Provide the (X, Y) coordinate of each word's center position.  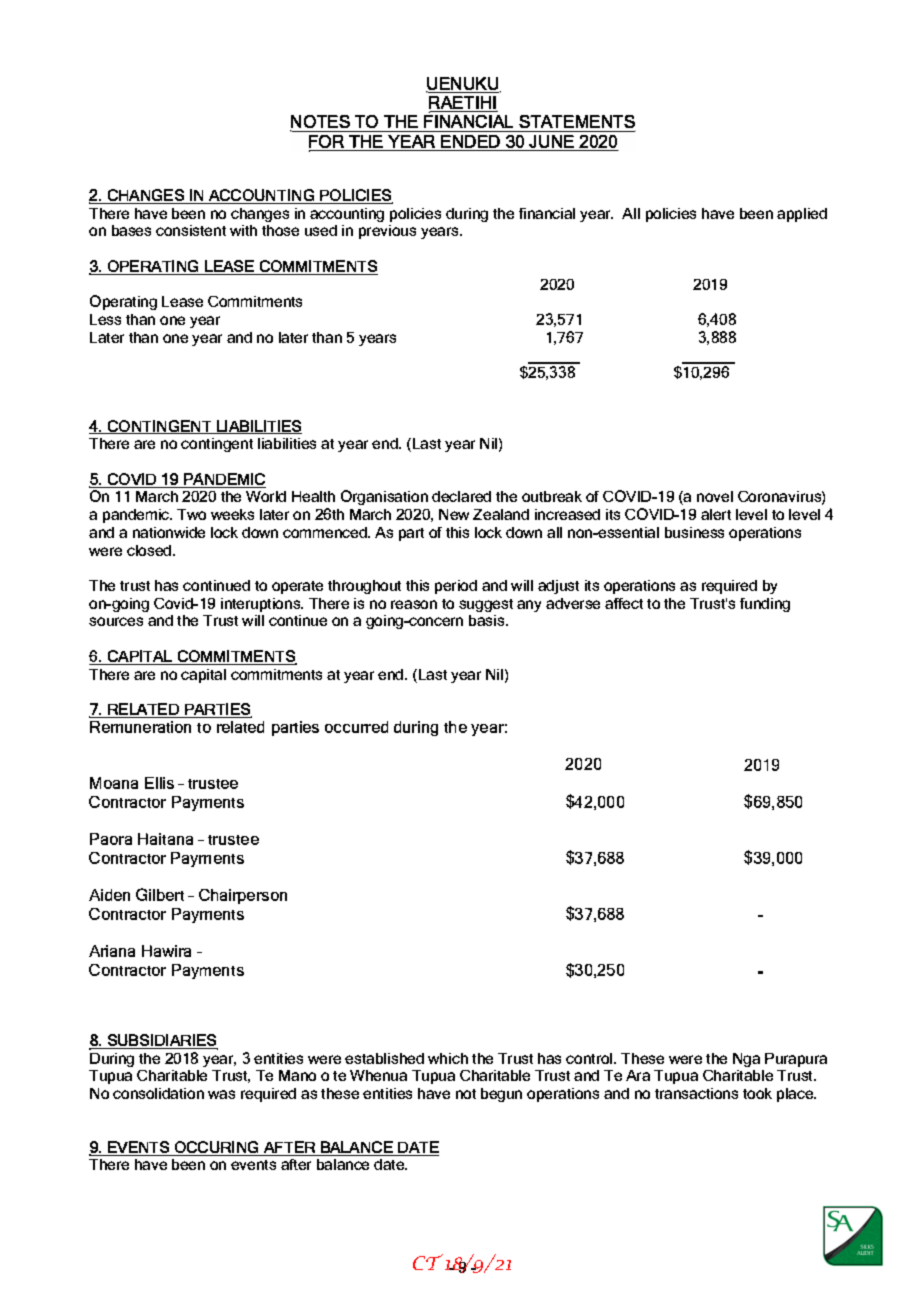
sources (116, 621)
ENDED (471, 143)
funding (765, 605)
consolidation (158, 1093)
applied (802, 215)
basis (488, 620)
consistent (191, 230)
